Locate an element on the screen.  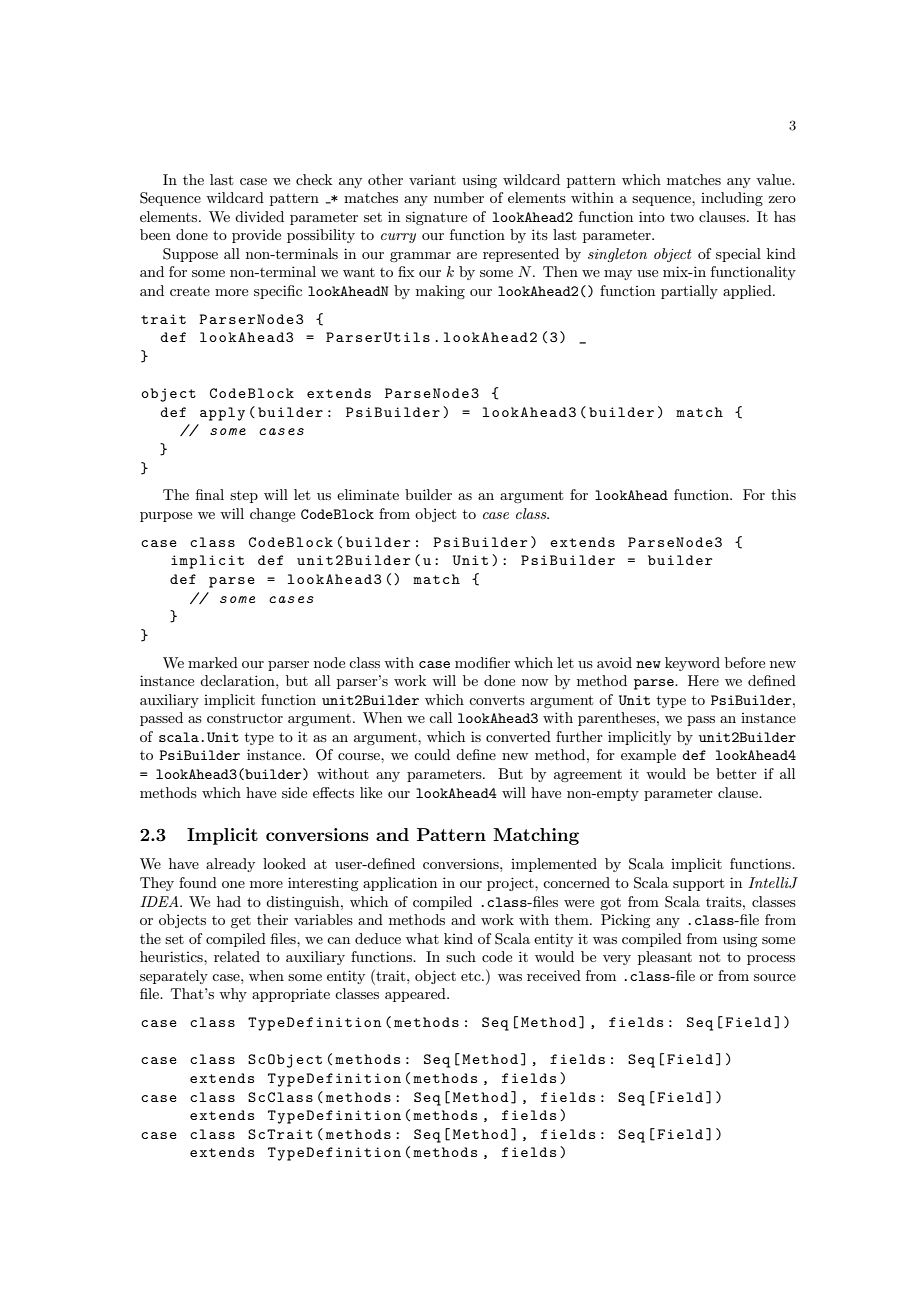
keyword is located at coordinates (692, 664).
